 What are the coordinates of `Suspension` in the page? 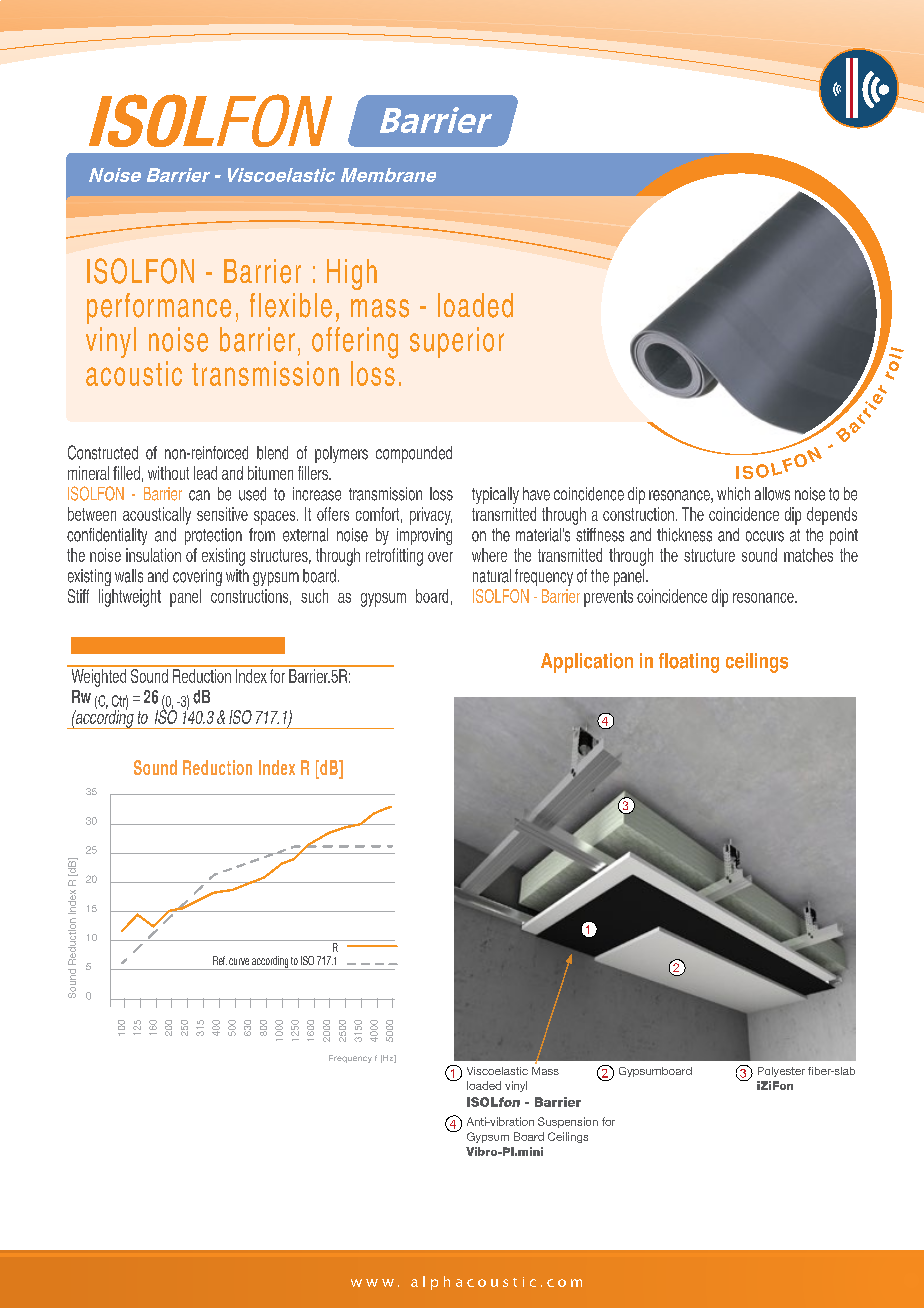 It's located at (568, 1122).
